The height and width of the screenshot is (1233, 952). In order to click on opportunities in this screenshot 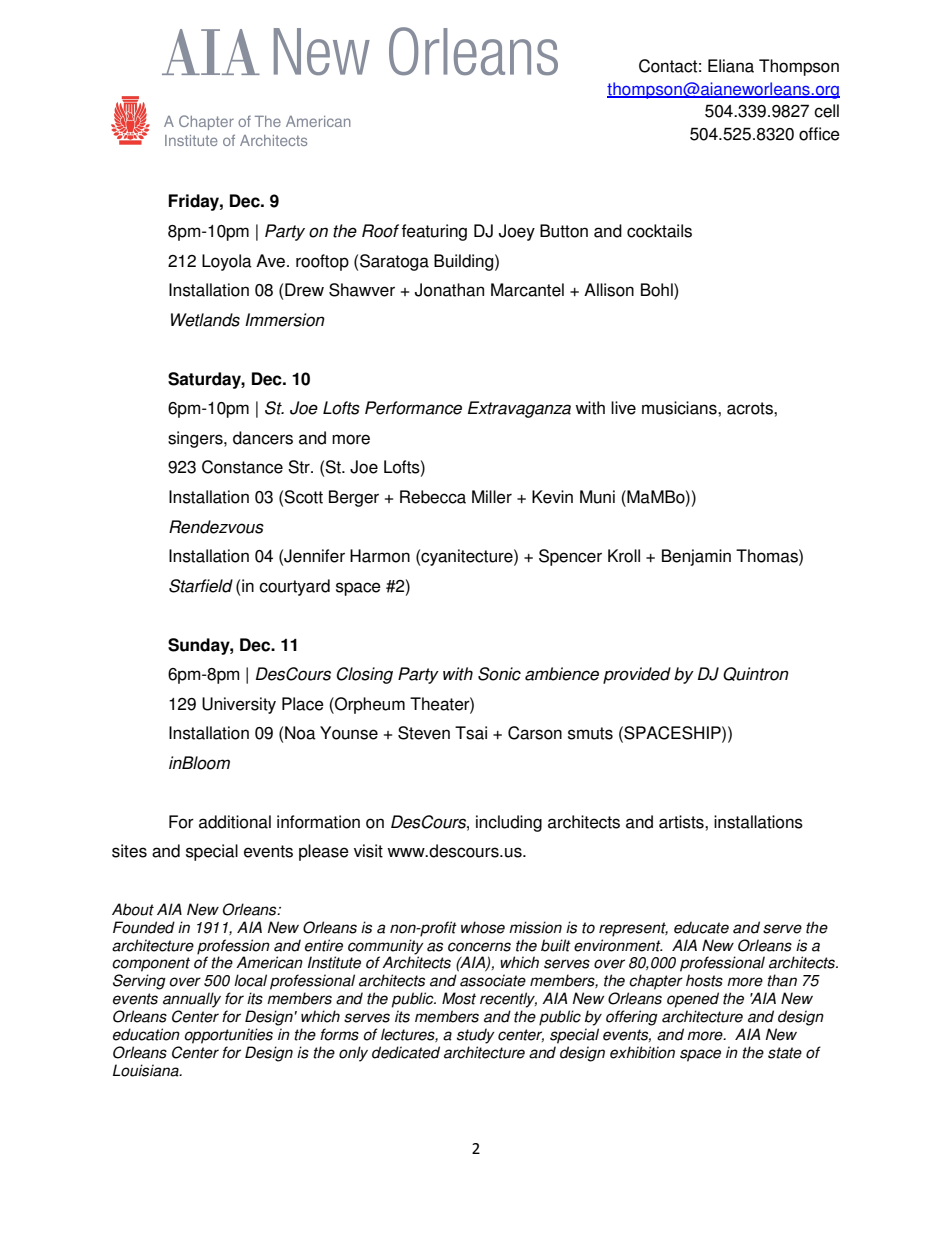, I will do `click(228, 1036)`.
